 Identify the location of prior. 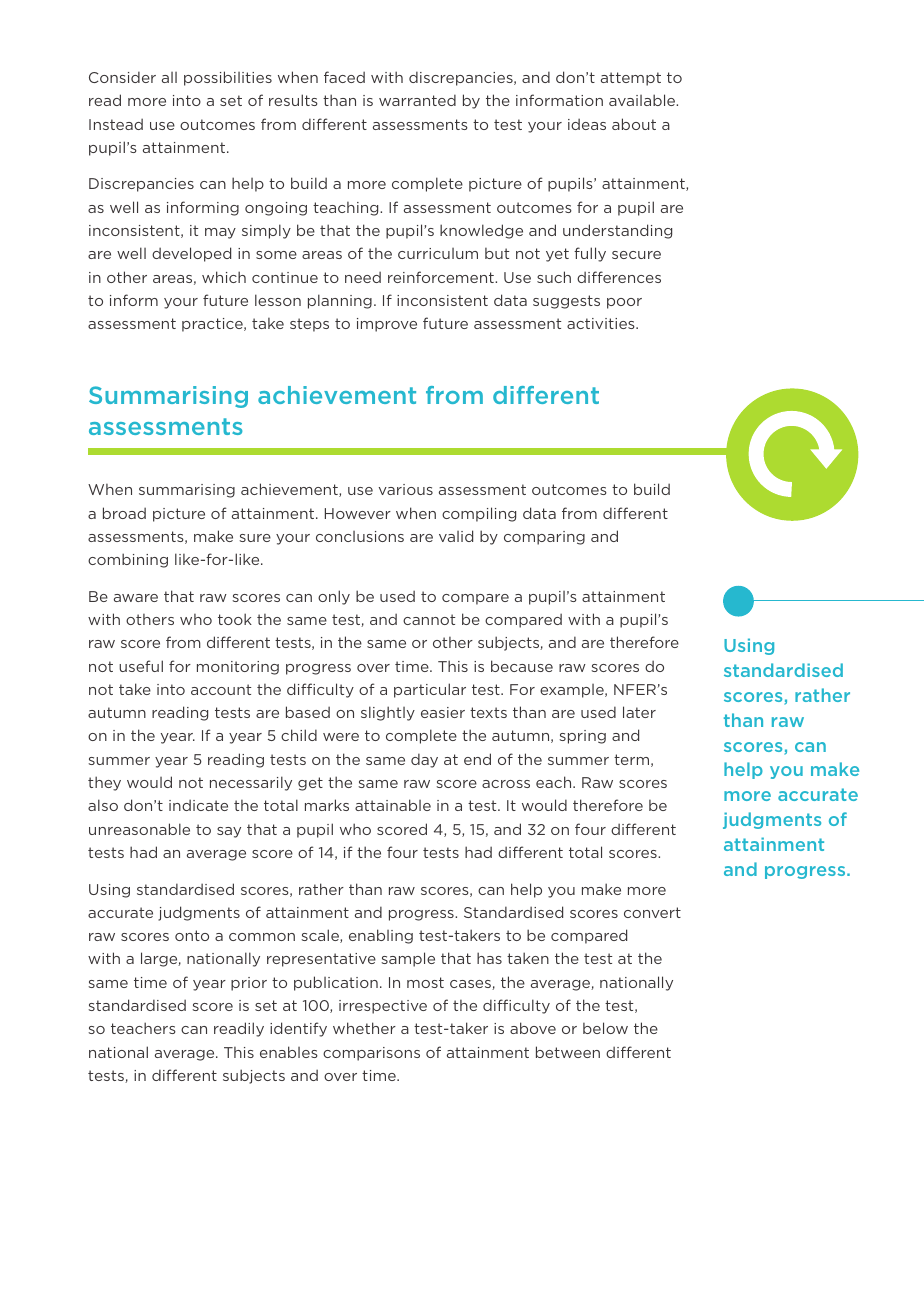
(249, 984).
